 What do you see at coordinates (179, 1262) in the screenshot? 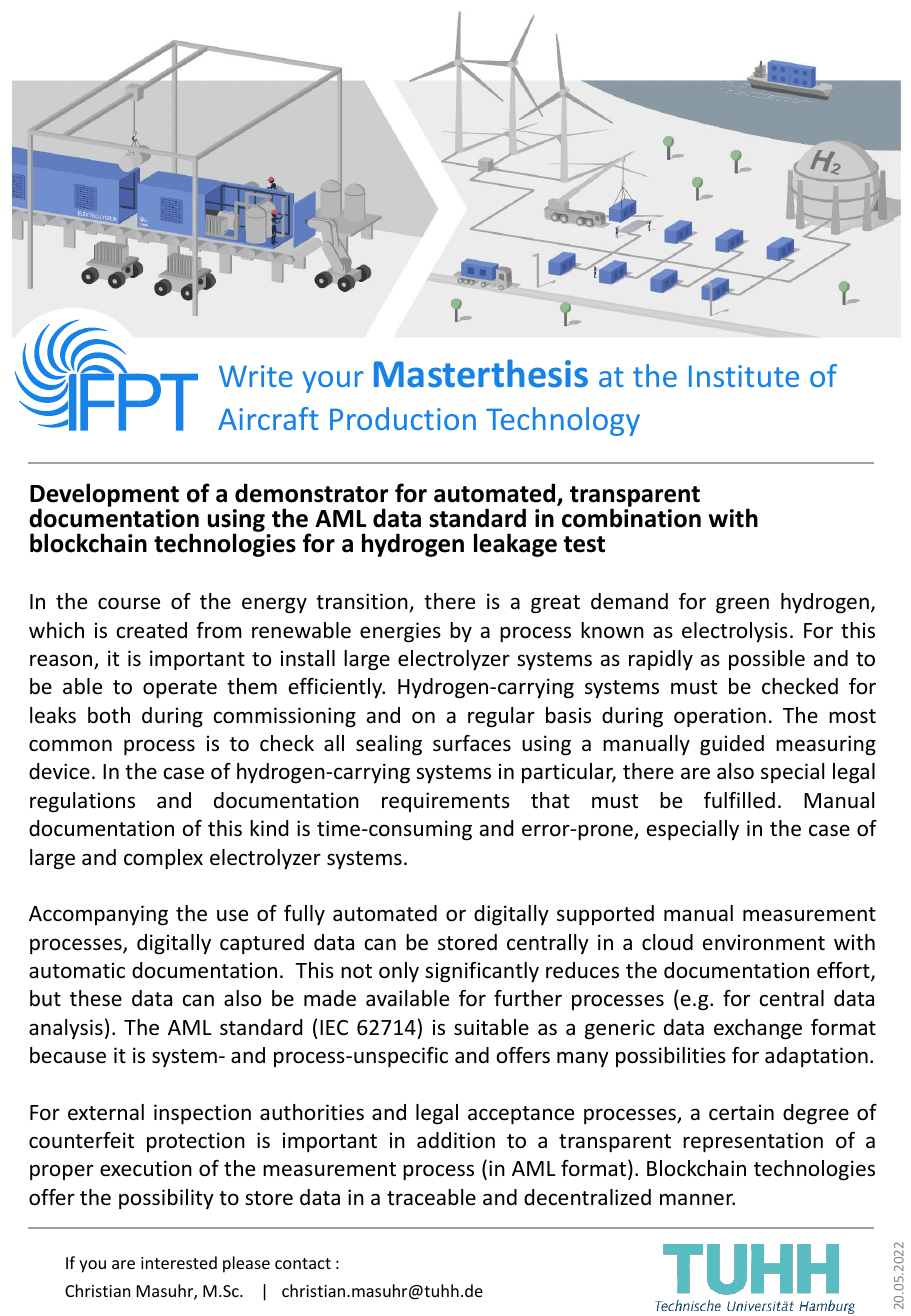
I see `interested` at bounding box center [179, 1262].
